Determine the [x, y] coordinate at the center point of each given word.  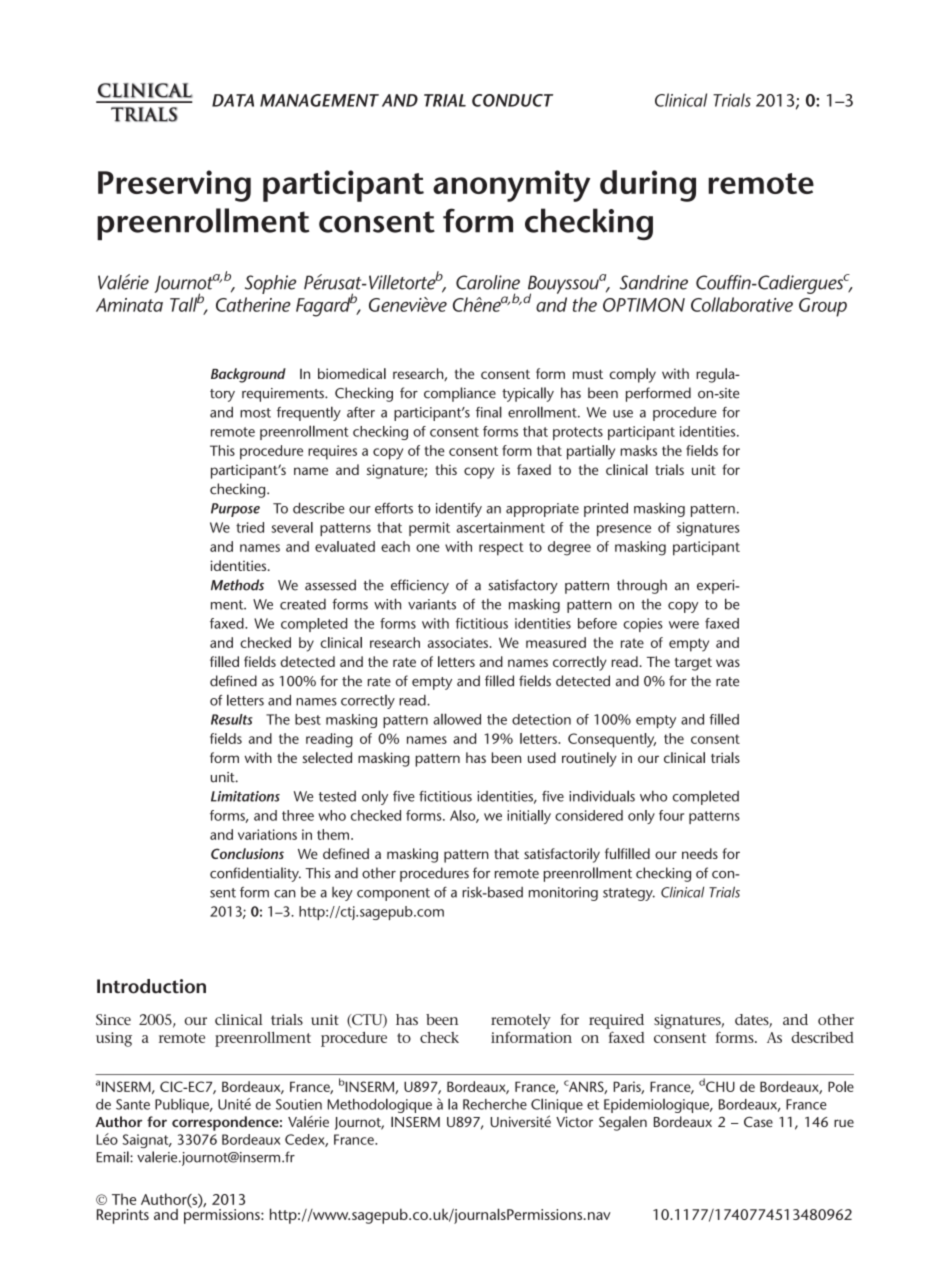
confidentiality [255, 874]
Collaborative [742, 304]
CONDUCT [512, 100]
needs [700, 853]
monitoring [563, 894]
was [728, 663]
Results [232, 719]
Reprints [123, 1216]
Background [248, 375]
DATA [233, 100]
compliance [460, 394]
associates [459, 642]
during [648, 186]
